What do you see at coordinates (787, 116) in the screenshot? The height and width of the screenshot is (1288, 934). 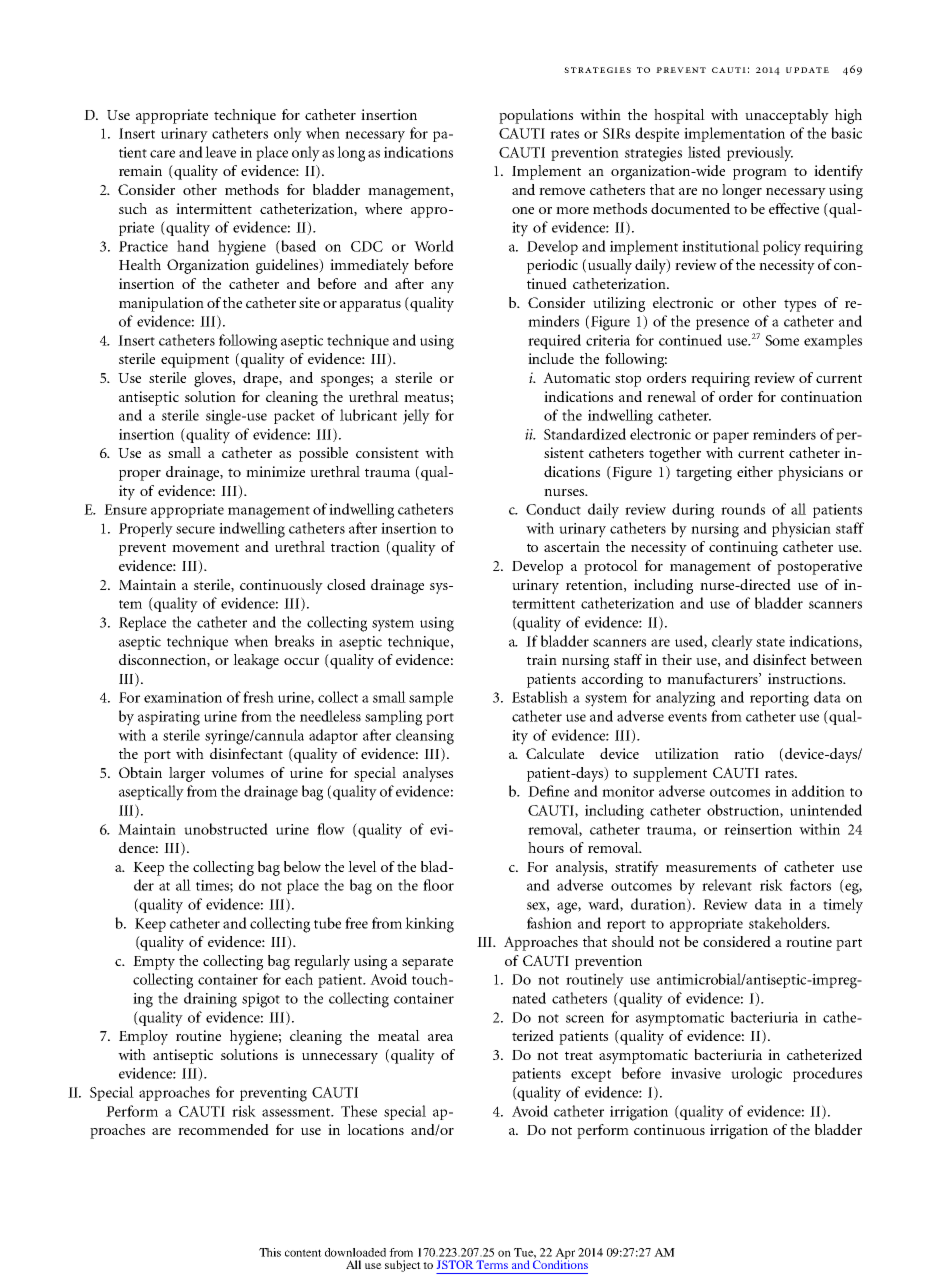 I see `unacceptably` at bounding box center [787, 116].
